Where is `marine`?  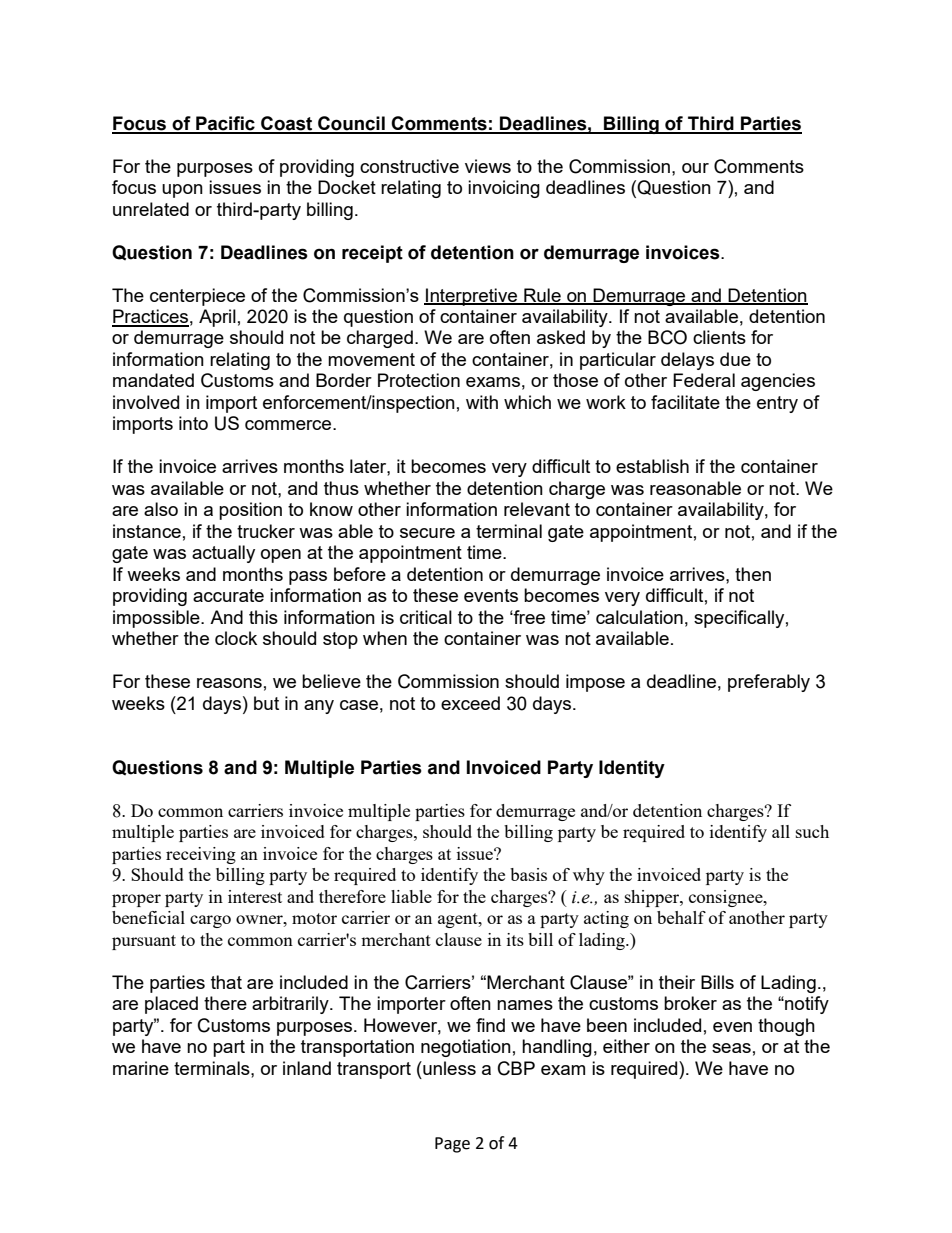
marine is located at coordinates (141, 1068).
